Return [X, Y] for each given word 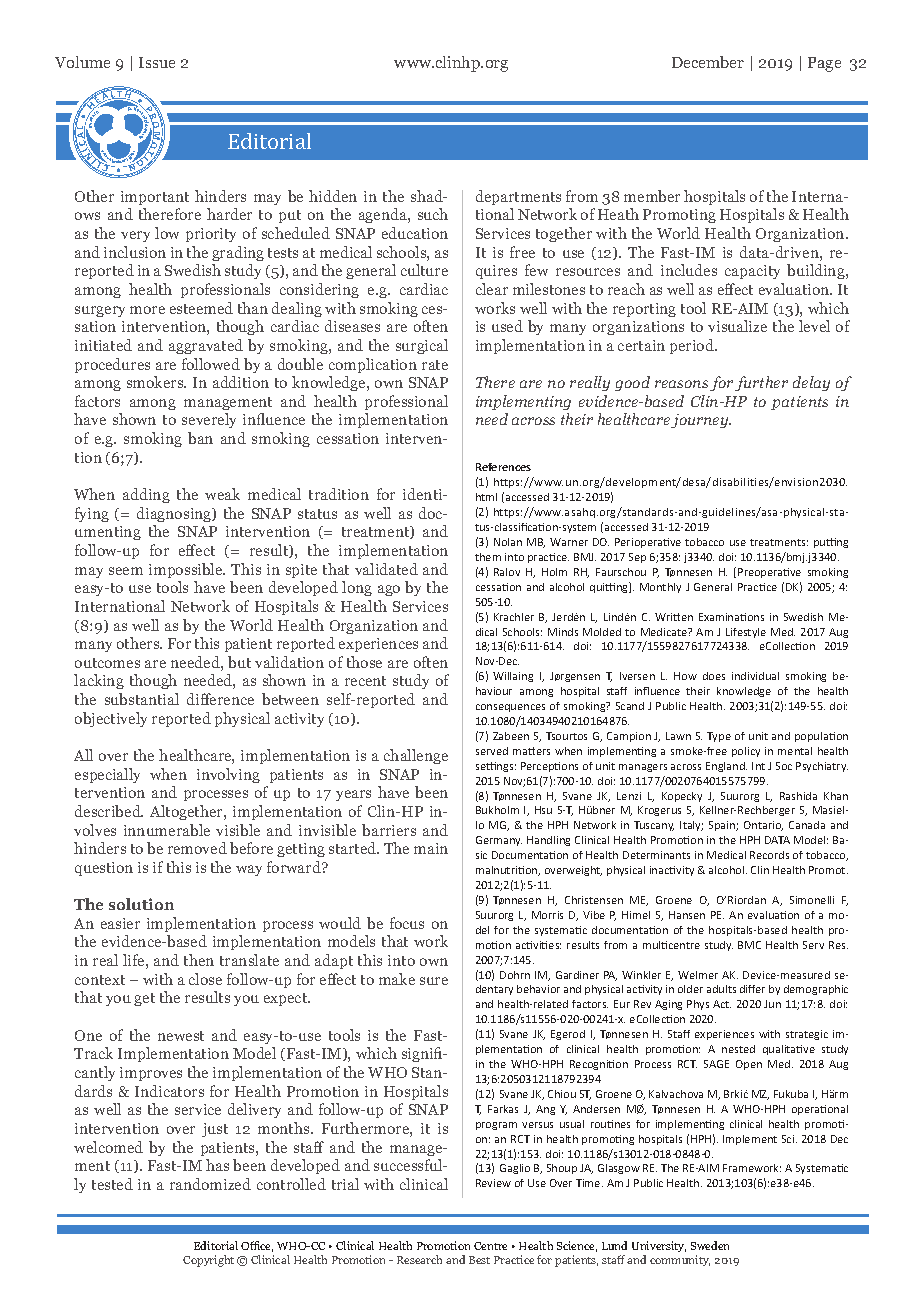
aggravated [206, 346]
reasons [681, 384]
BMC [749, 945]
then [199, 960]
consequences [510, 708]
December [708, 62]
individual [755, 676]
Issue [157, 62]
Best [479, 1260]
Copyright [208, 1261]
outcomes [107, 663]
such [433, 214]
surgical [422, 346]
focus [407, 923]
